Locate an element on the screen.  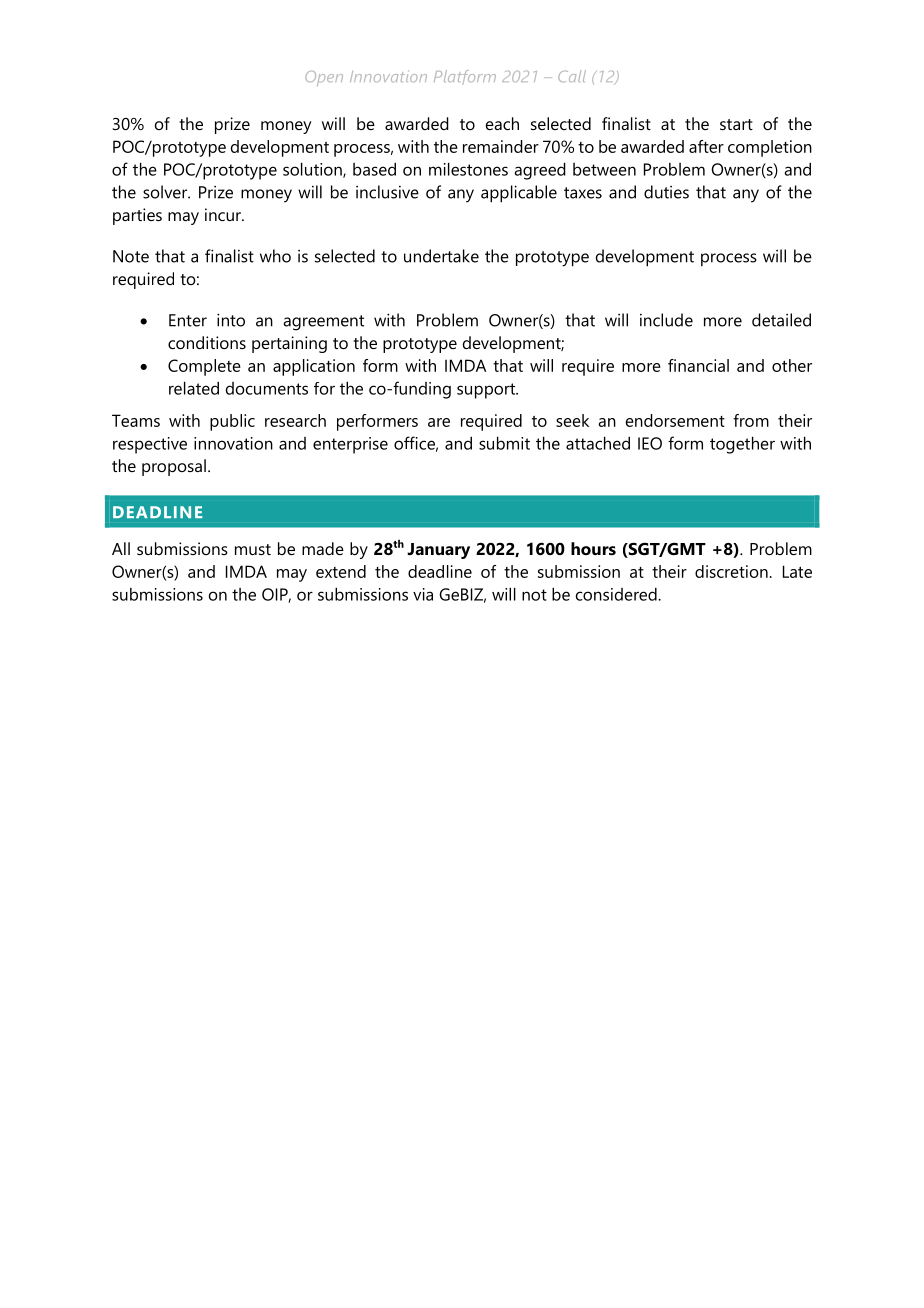
include is located at coordinates (666, 320).
